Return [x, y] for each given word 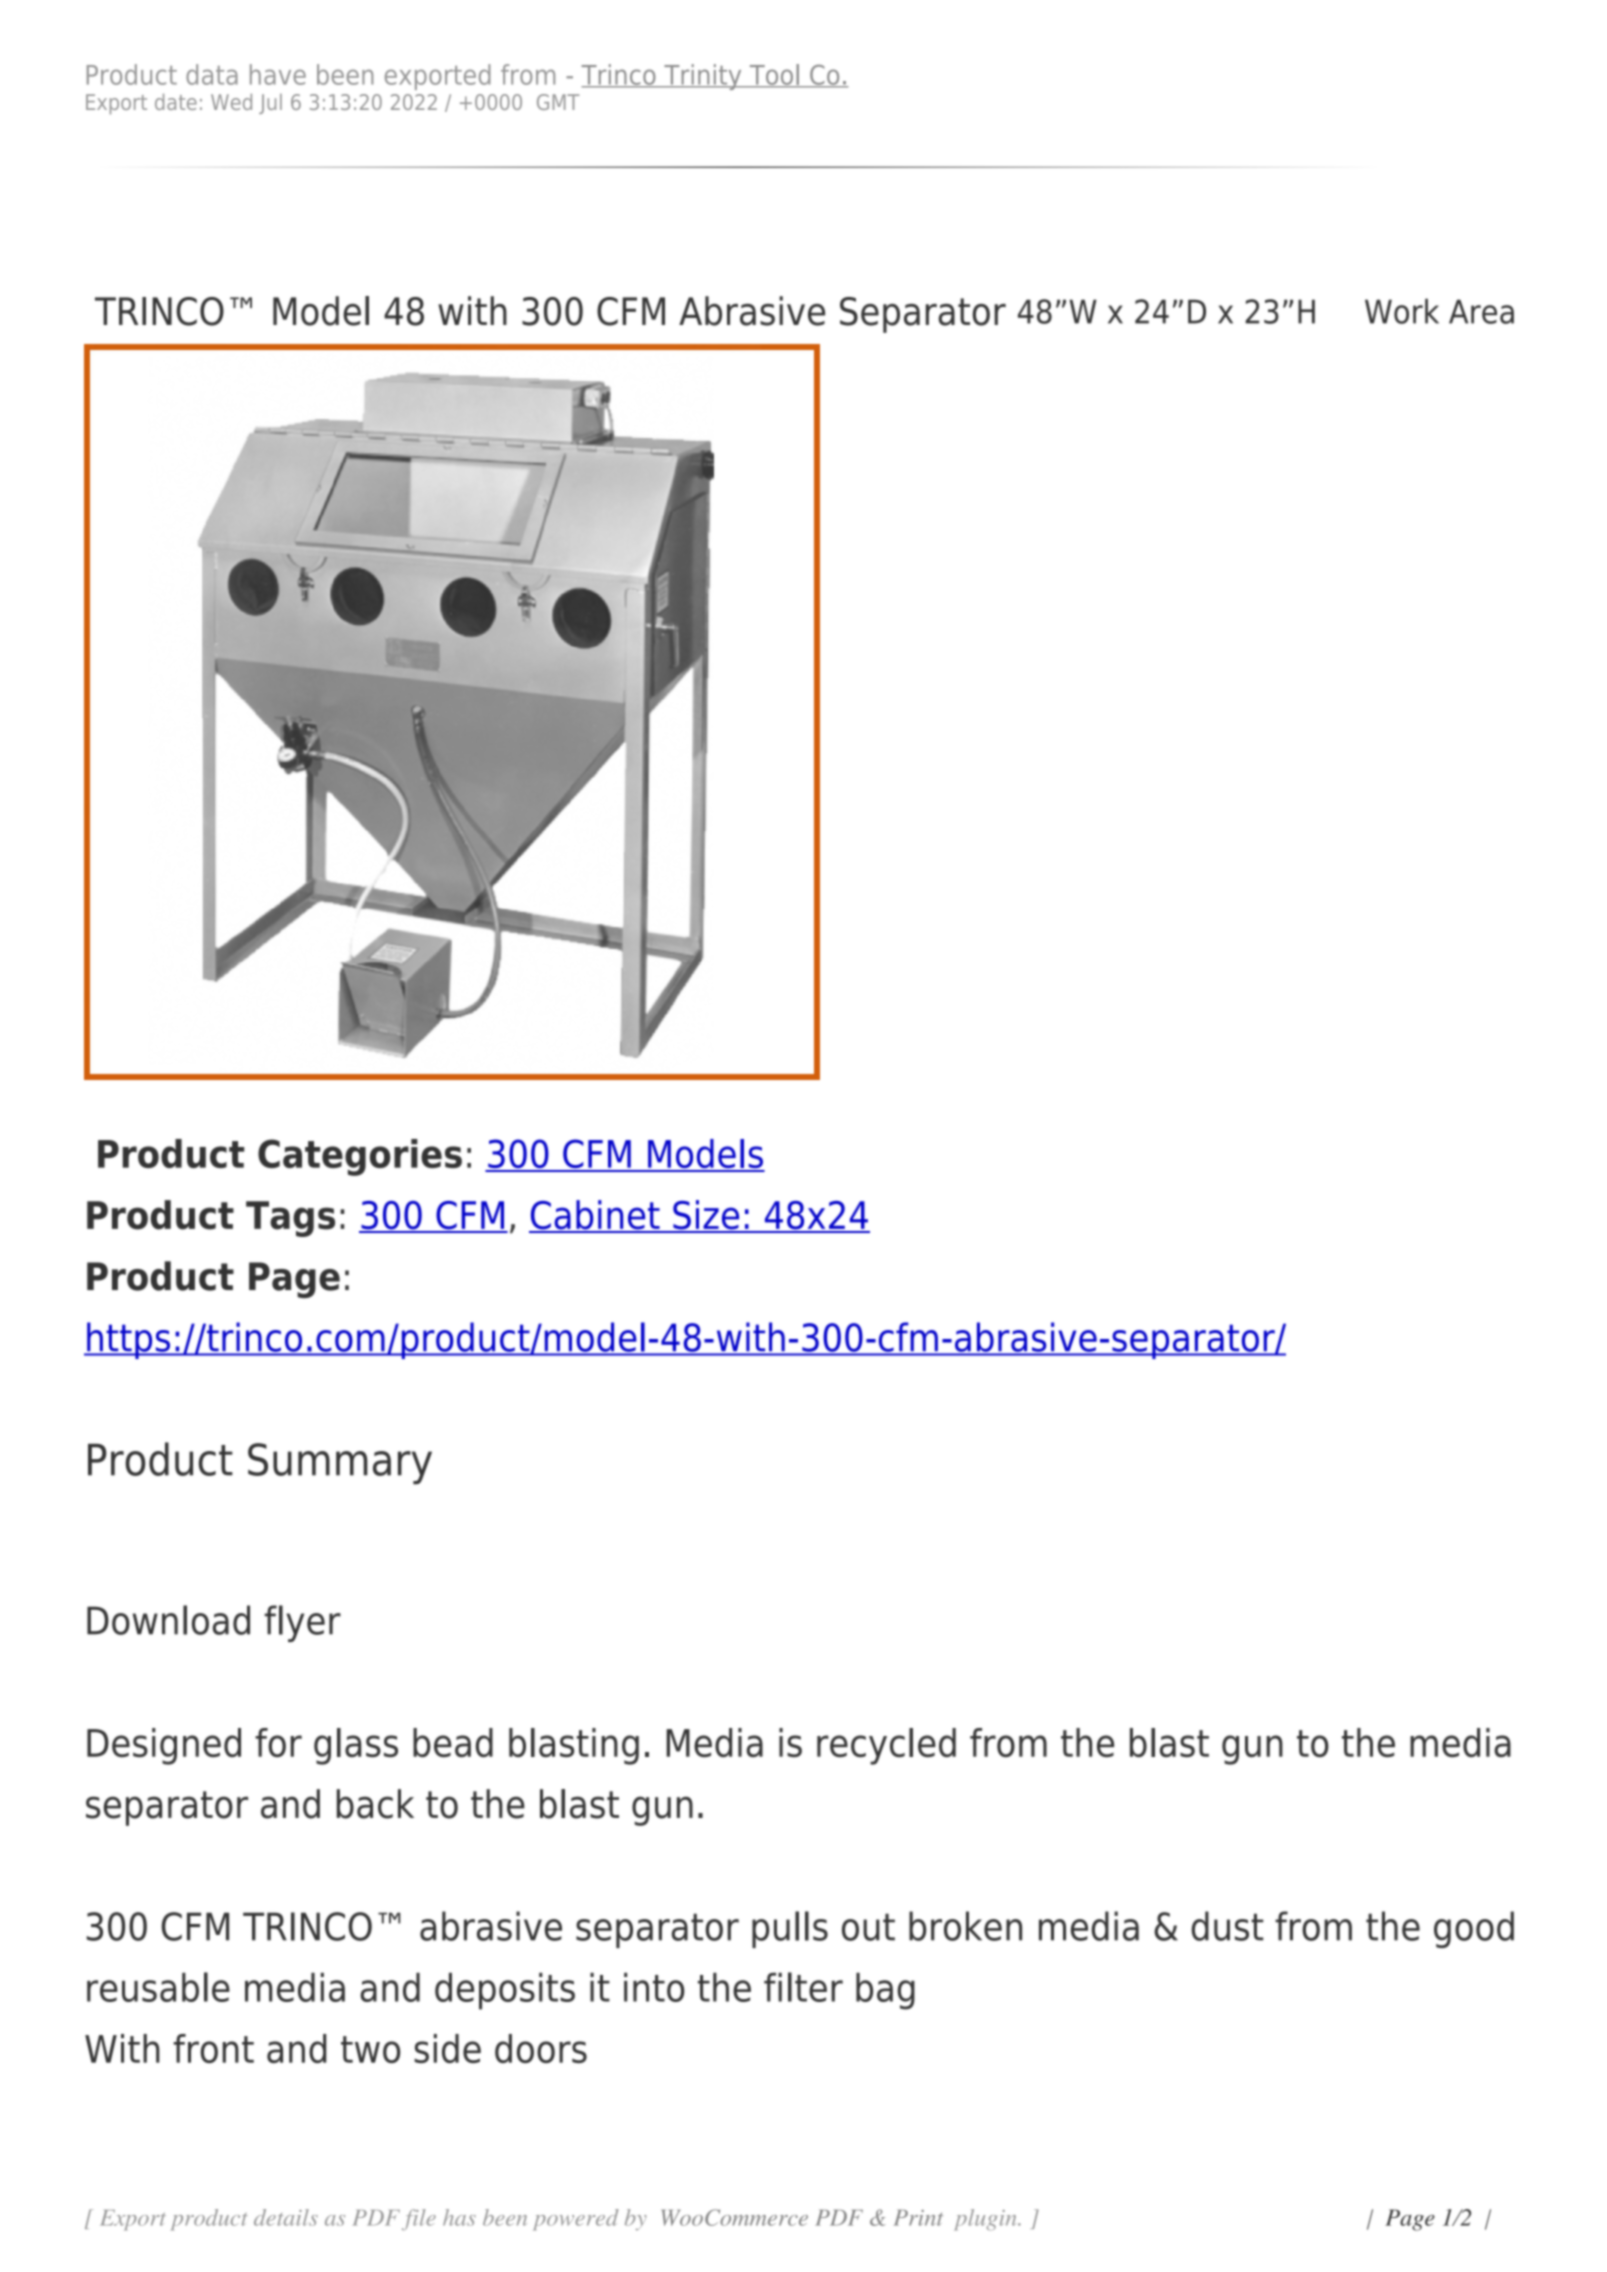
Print [918, 2218]
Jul [270, 104]
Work [1402, 311]
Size [706, 1216]
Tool [774, 75]
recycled [886, 1746]
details [286, 2217]
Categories [360, 1157]
